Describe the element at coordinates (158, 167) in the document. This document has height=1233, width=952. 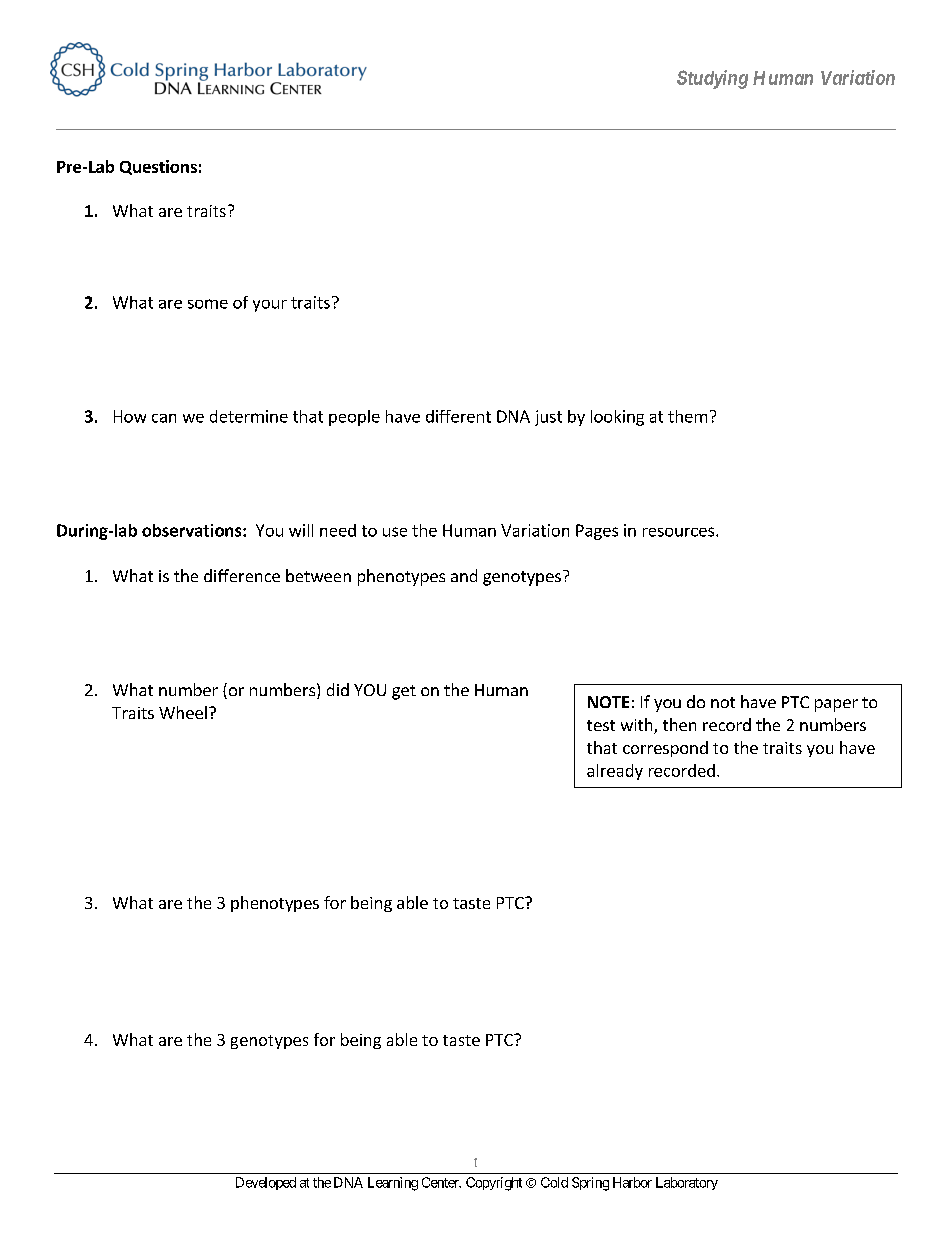
I see `Questions` at that location.
